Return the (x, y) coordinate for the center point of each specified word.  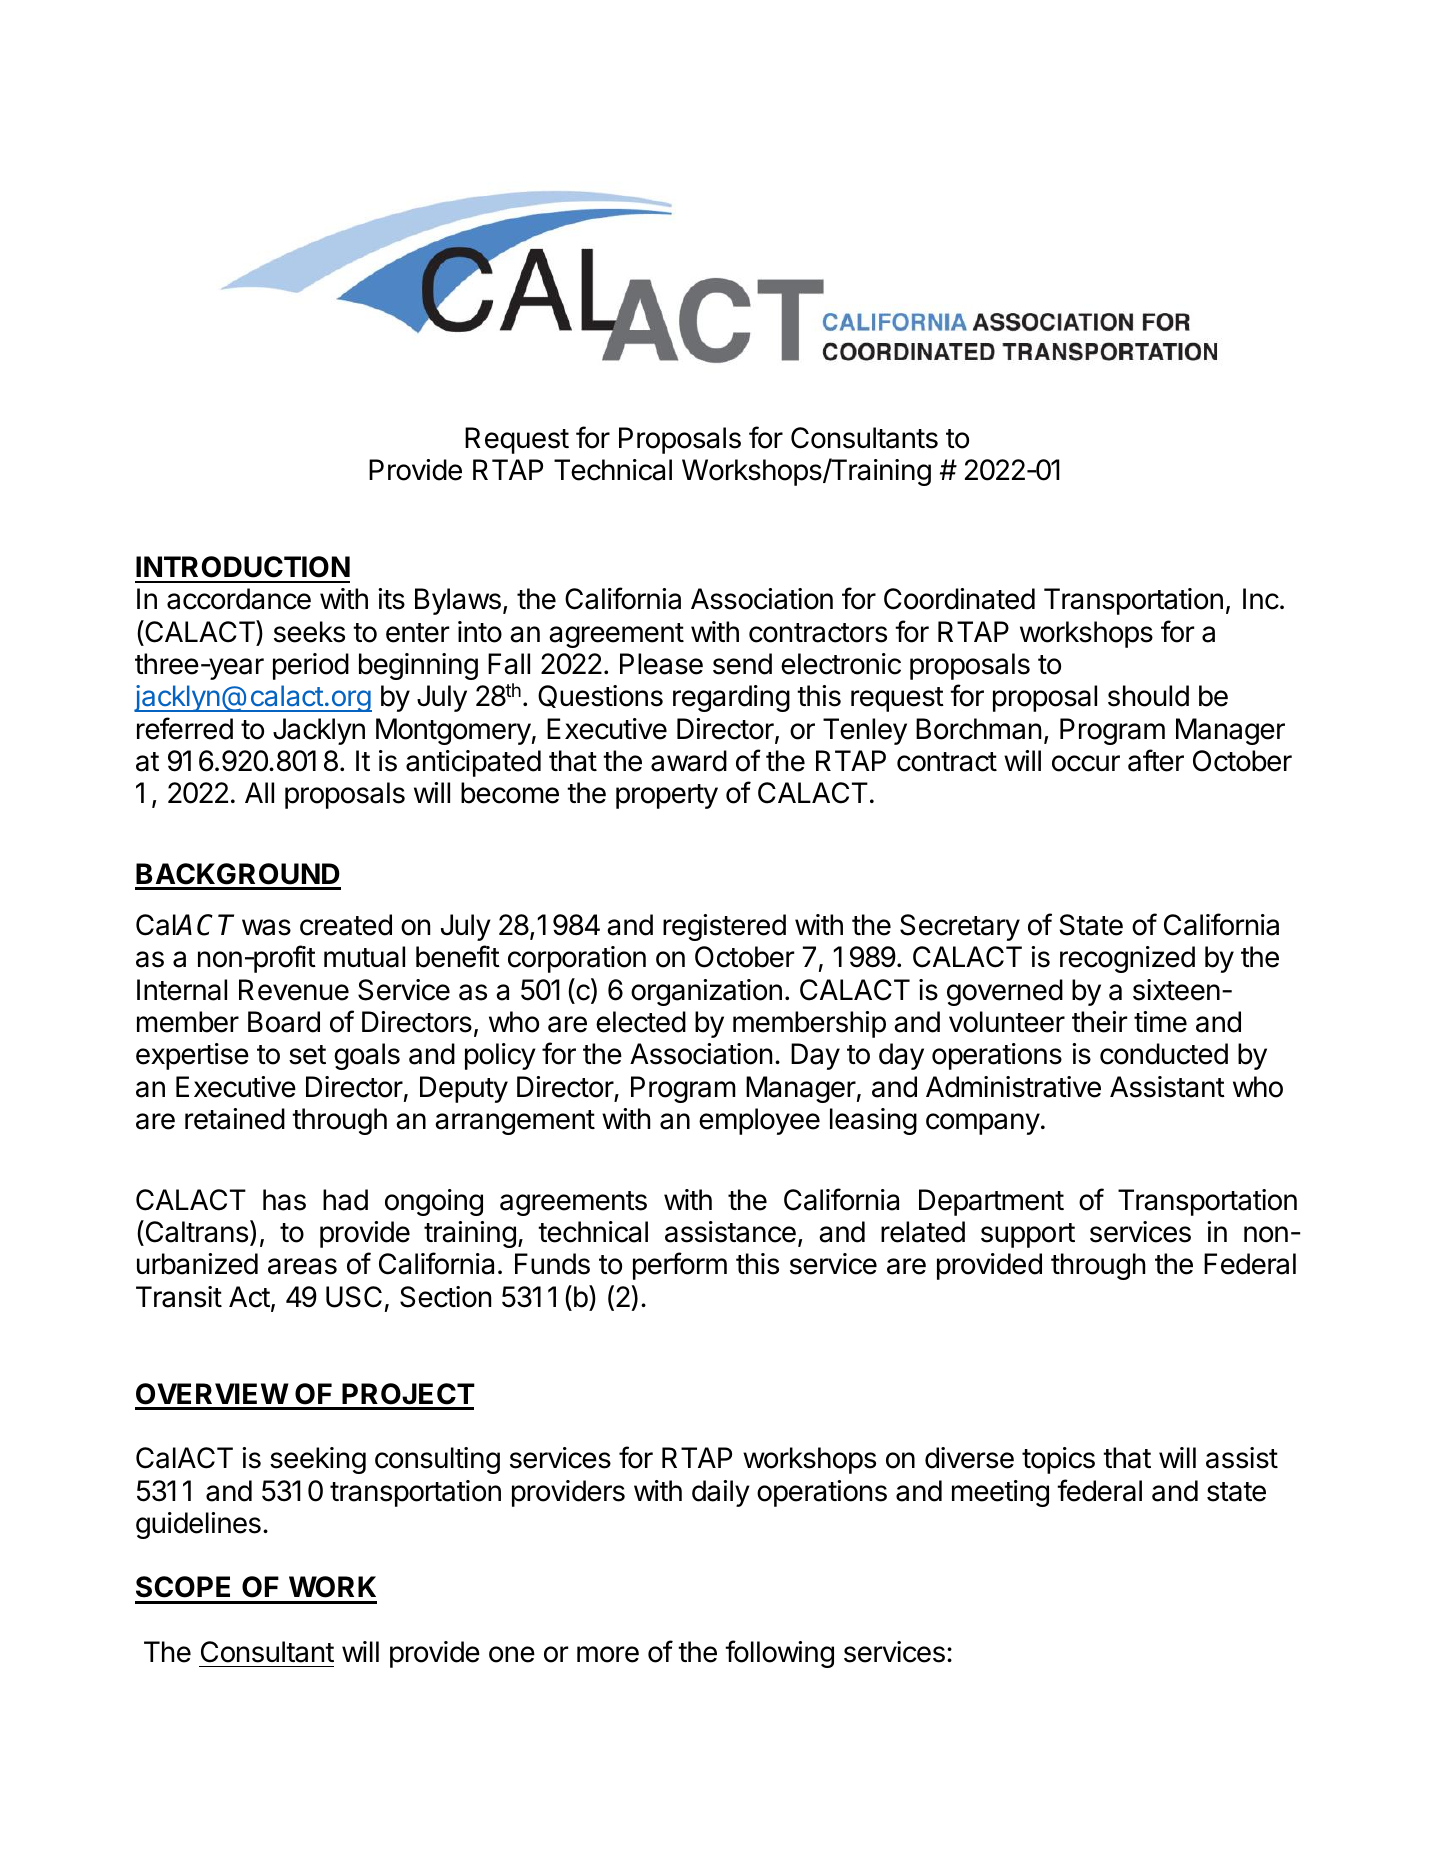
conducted (1164, 1054)
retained (235, 1119)
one (512, 1654)
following (779, 1654)
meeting (1000, 1493)
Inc (1261, 599)
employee (759, 1121)
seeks (309, 632)
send (742, 664)
